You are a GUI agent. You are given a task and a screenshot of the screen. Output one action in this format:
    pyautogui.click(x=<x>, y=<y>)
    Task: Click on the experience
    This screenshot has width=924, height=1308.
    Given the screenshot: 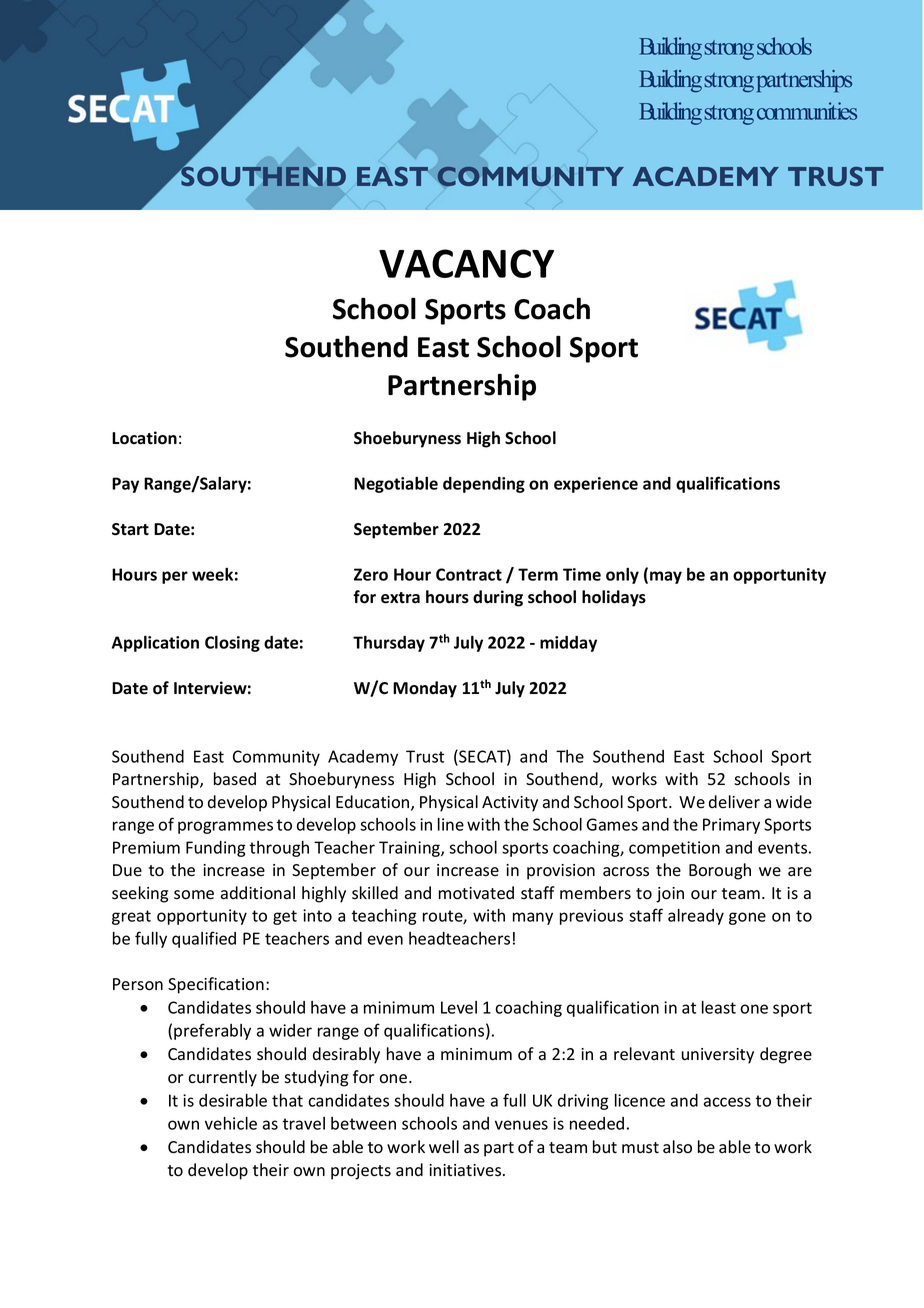 What is the action you would take?
    pyautogui.click(x=596, y=485)
